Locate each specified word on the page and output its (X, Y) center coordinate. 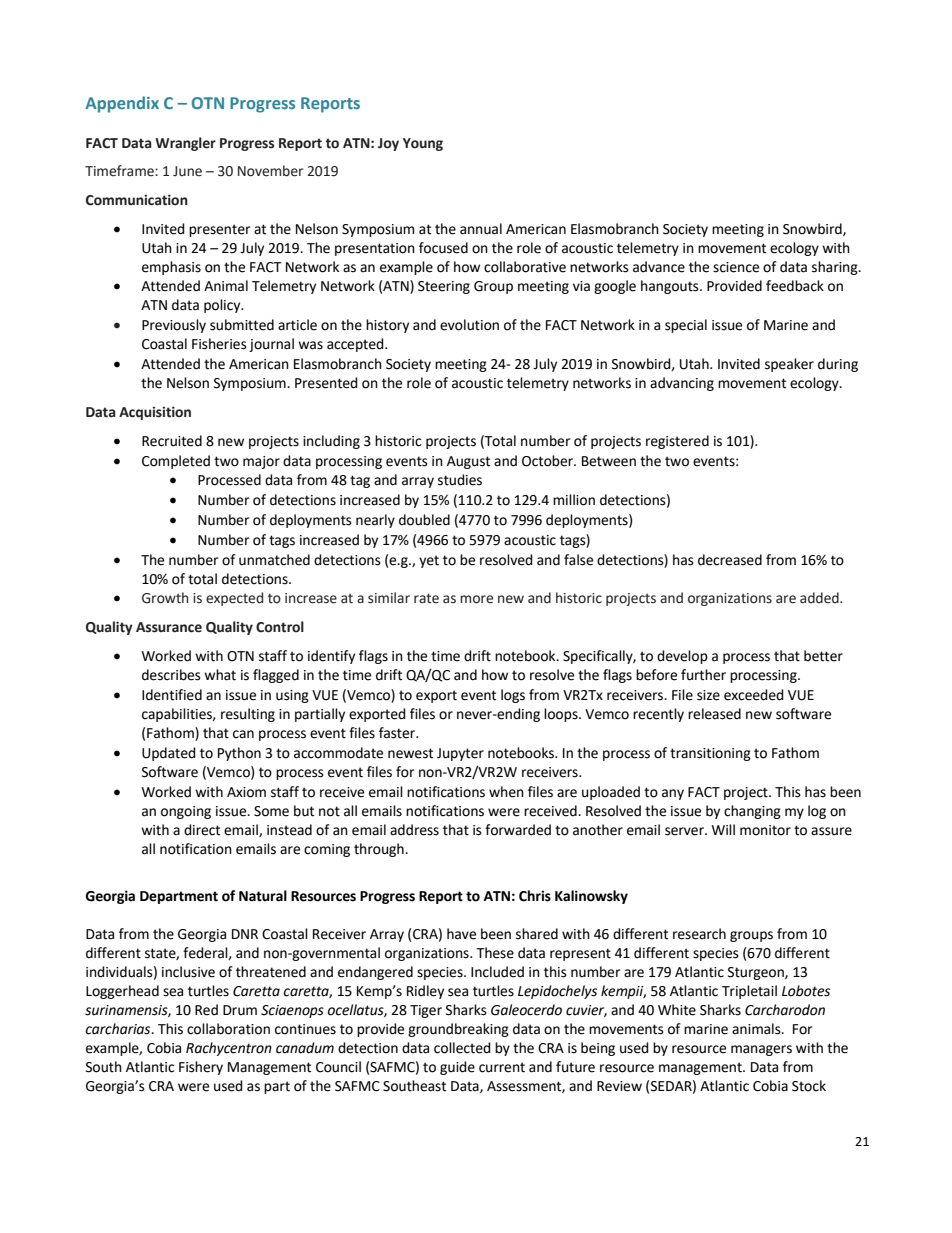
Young (423, 144)
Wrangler (185, 144)
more (476, 599)
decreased (730, 560)
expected (234, 599)
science (736, 267)
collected (462, 1048)
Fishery (201, 1068)
